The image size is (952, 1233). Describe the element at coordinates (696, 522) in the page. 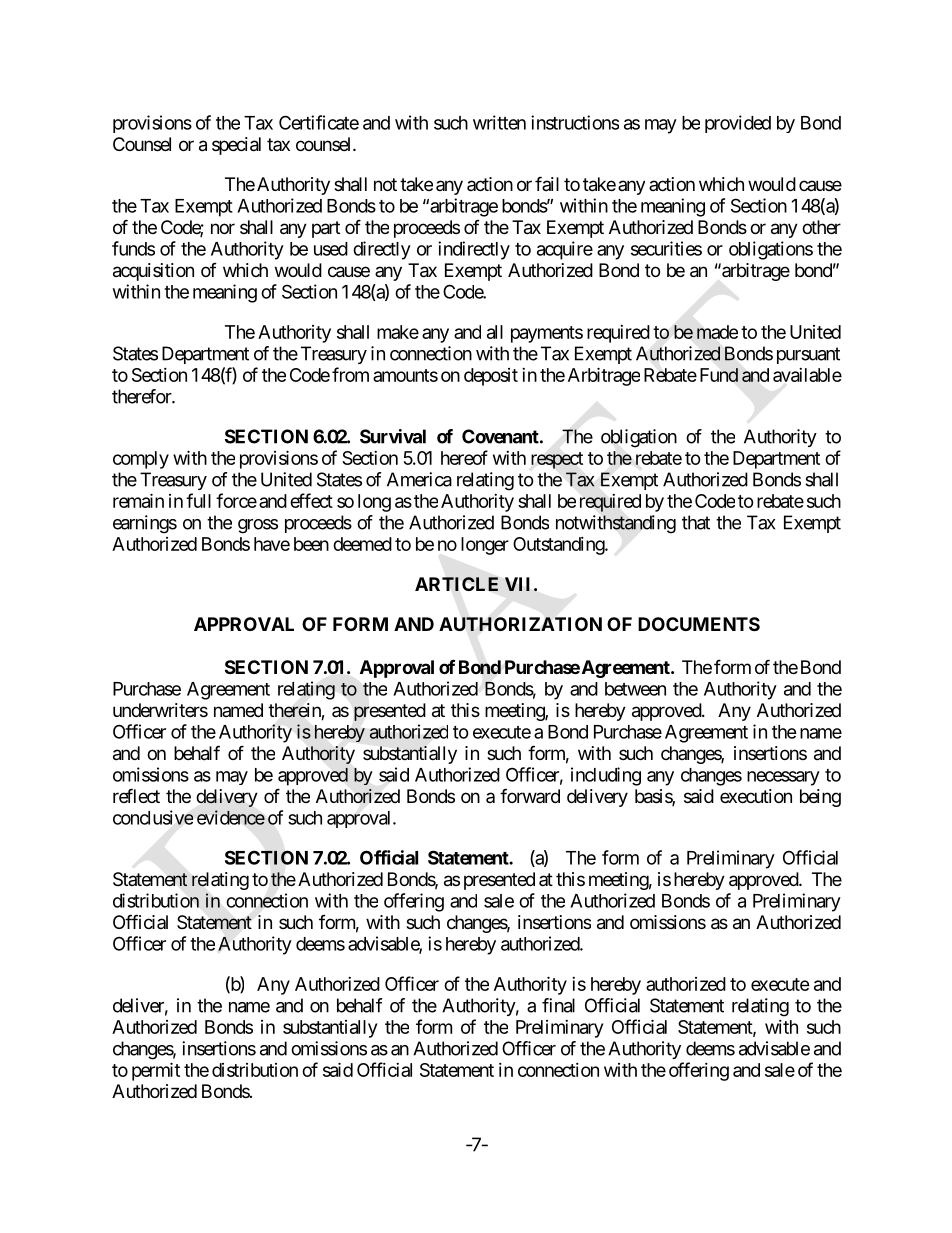

I see `that` at that location.
